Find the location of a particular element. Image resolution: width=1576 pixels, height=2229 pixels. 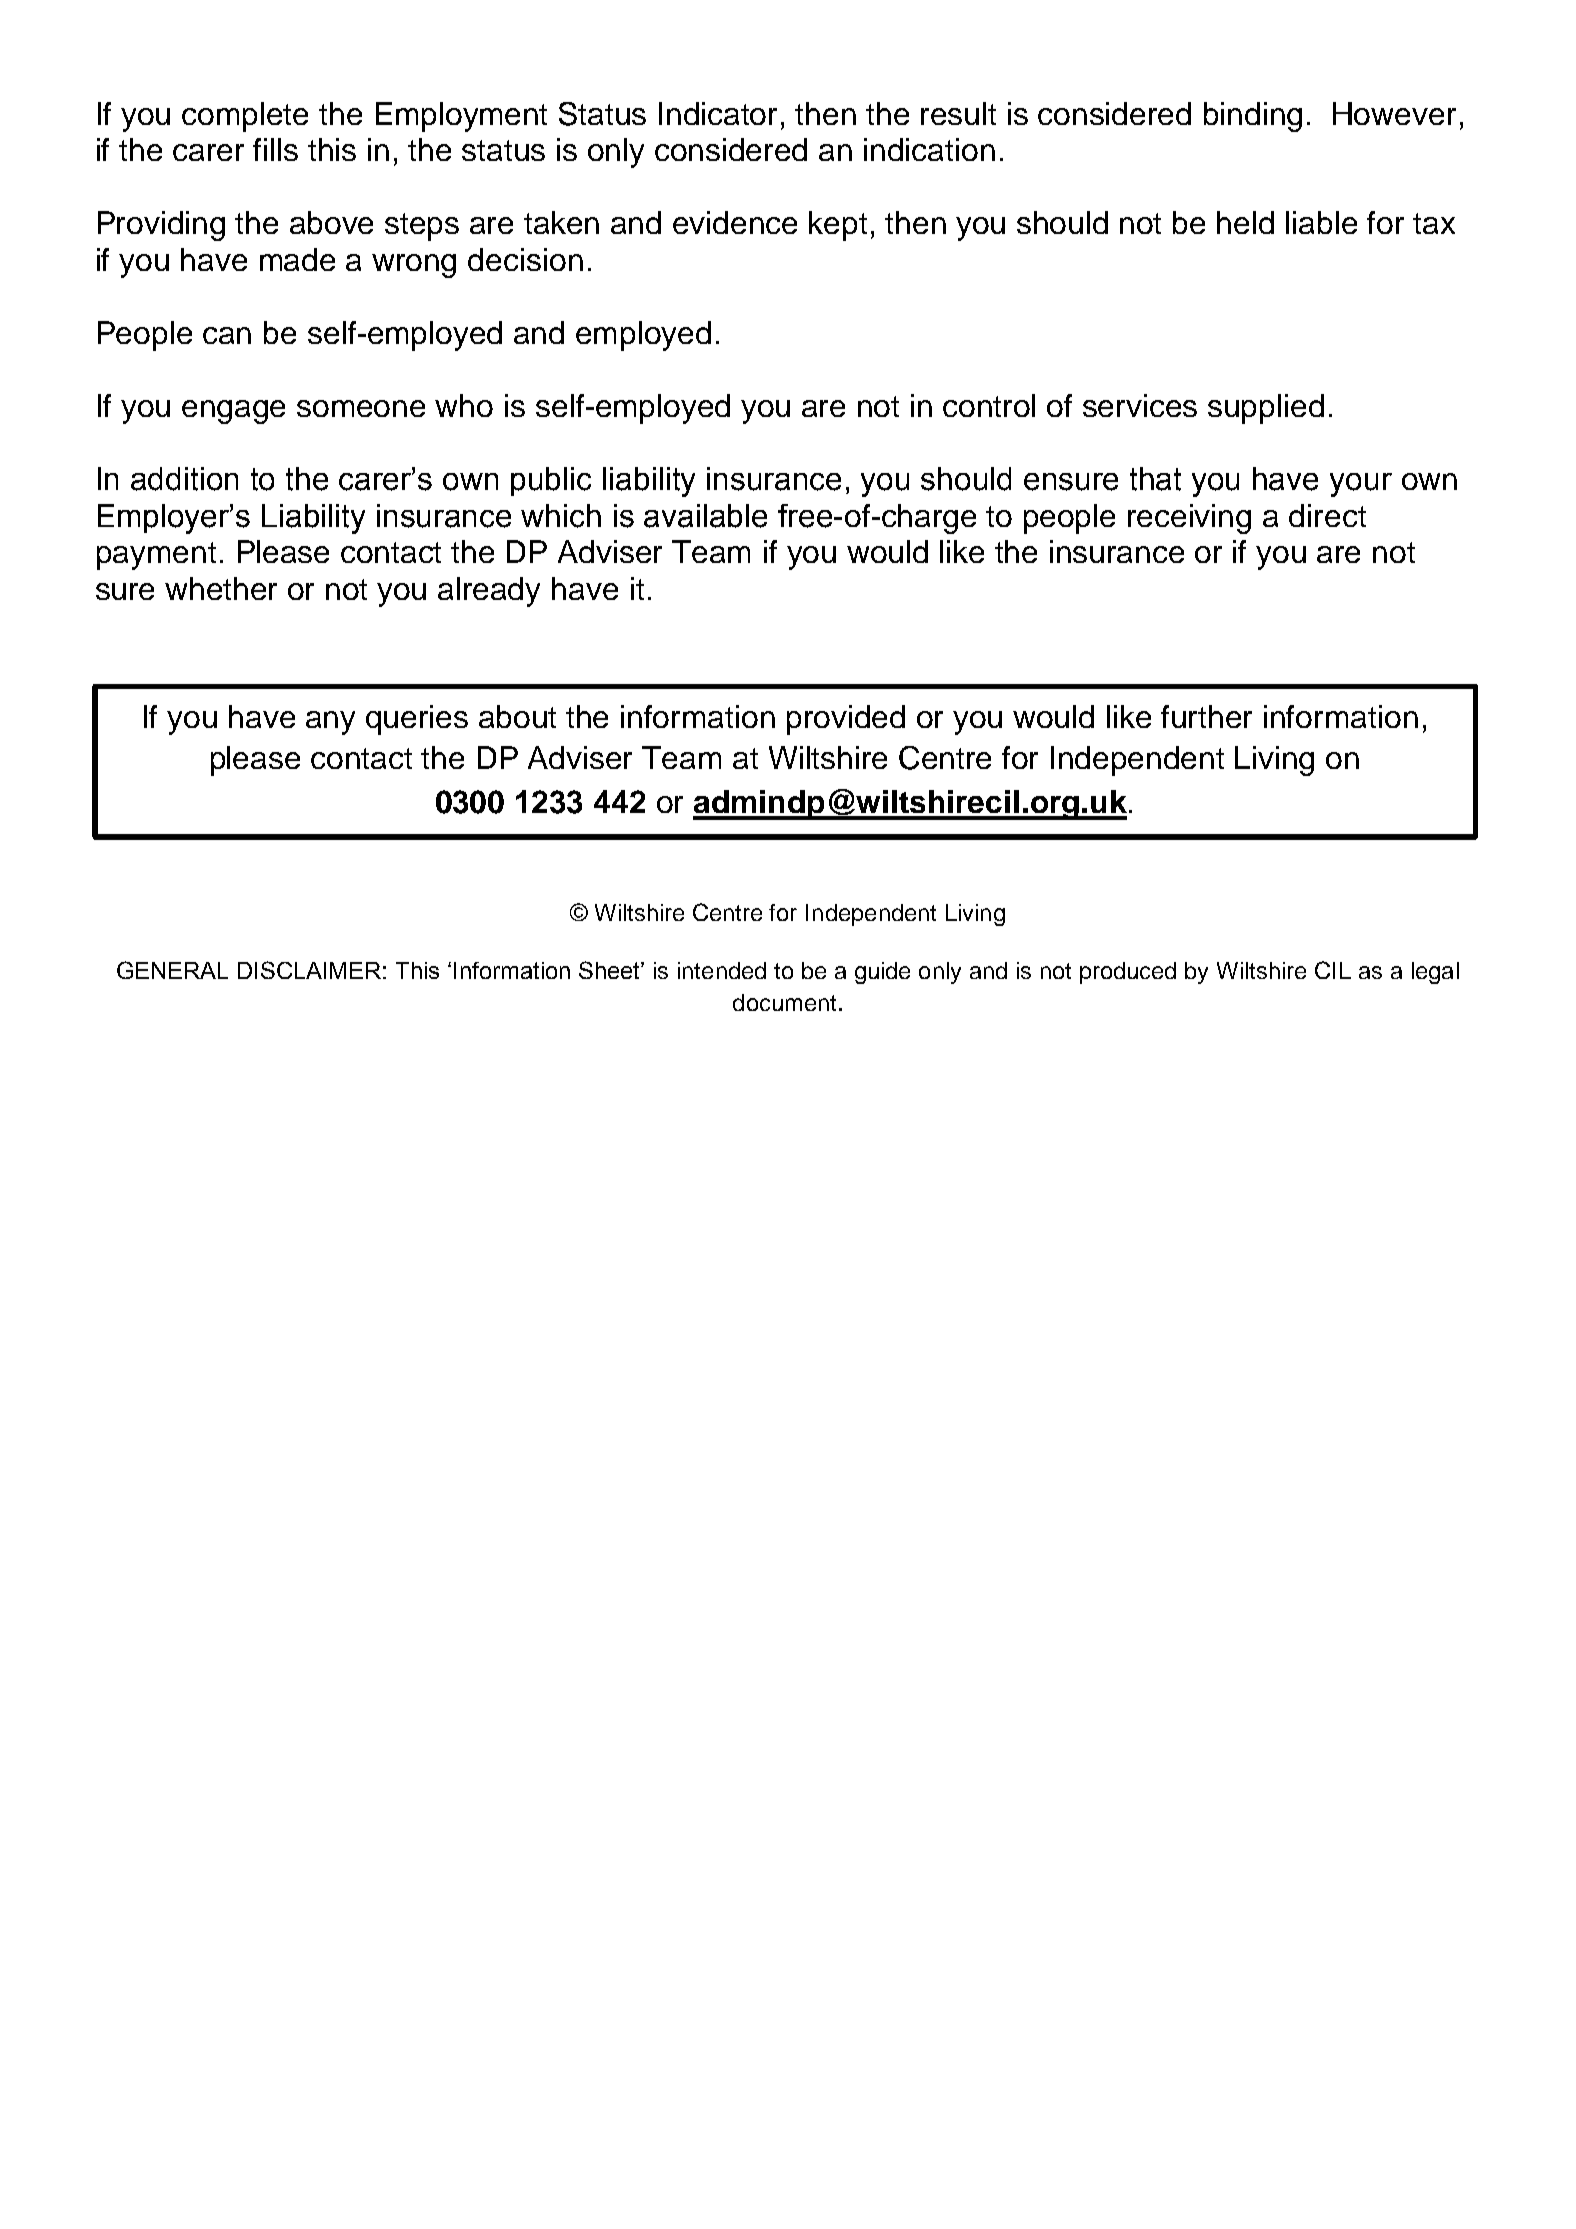

further is located at coordinates (1206, 716).
